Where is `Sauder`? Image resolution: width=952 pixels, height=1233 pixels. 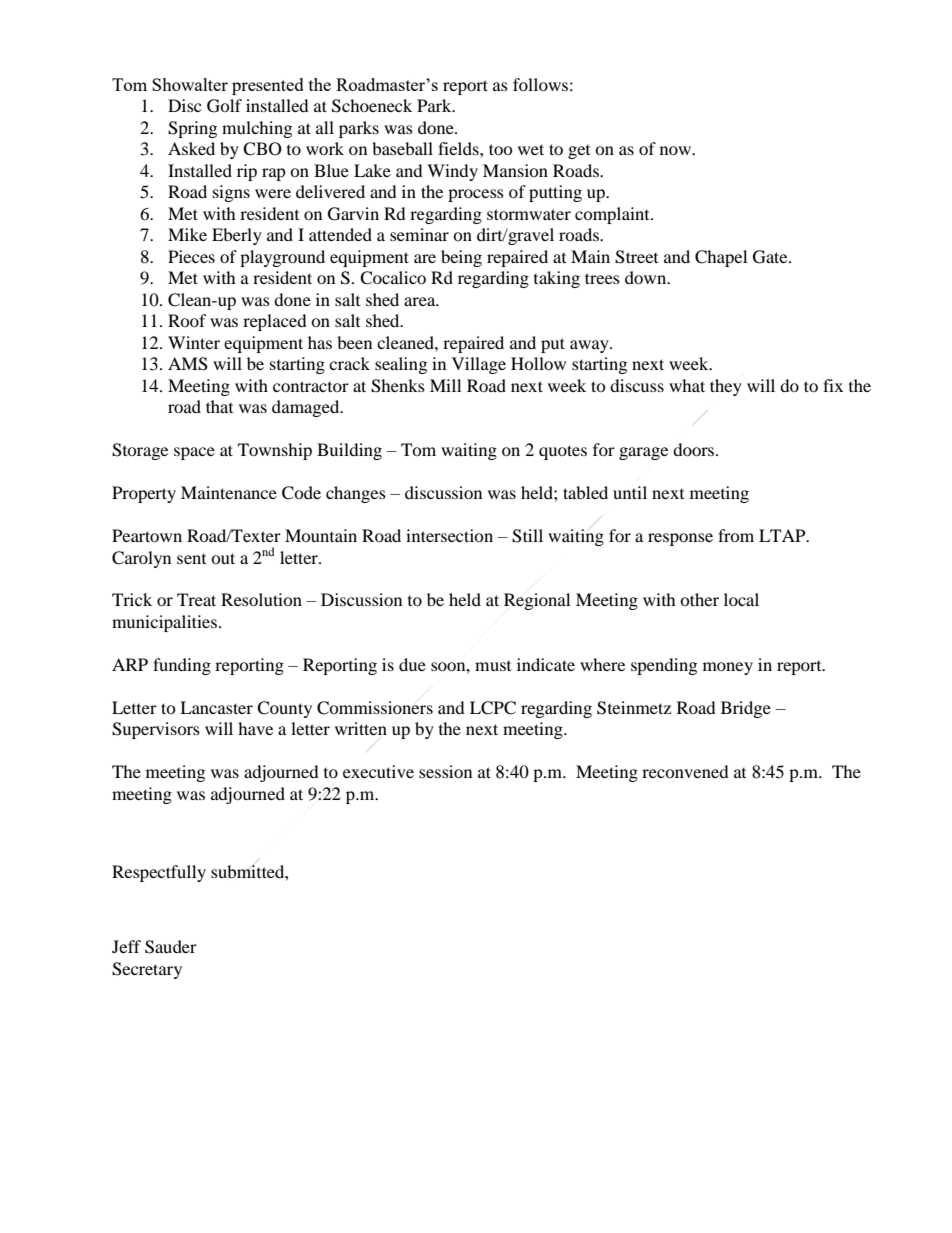 Sauder is located at coordinates (171, 947).
